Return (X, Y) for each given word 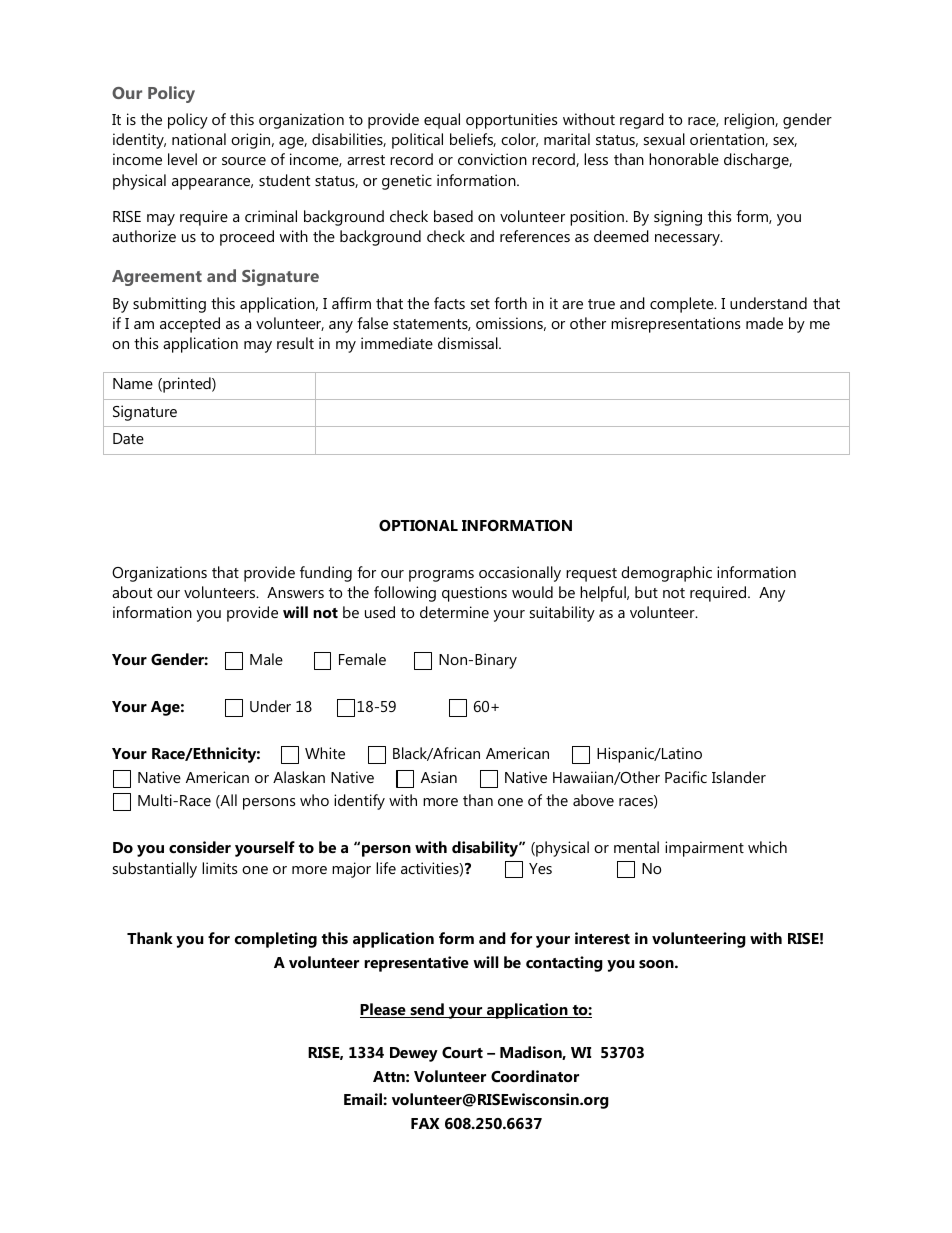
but (646, 592)
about (132, 592)
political (417, 141)
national (199, 139)
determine (454, 612)
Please (384, 1010)
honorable (684, 159)
